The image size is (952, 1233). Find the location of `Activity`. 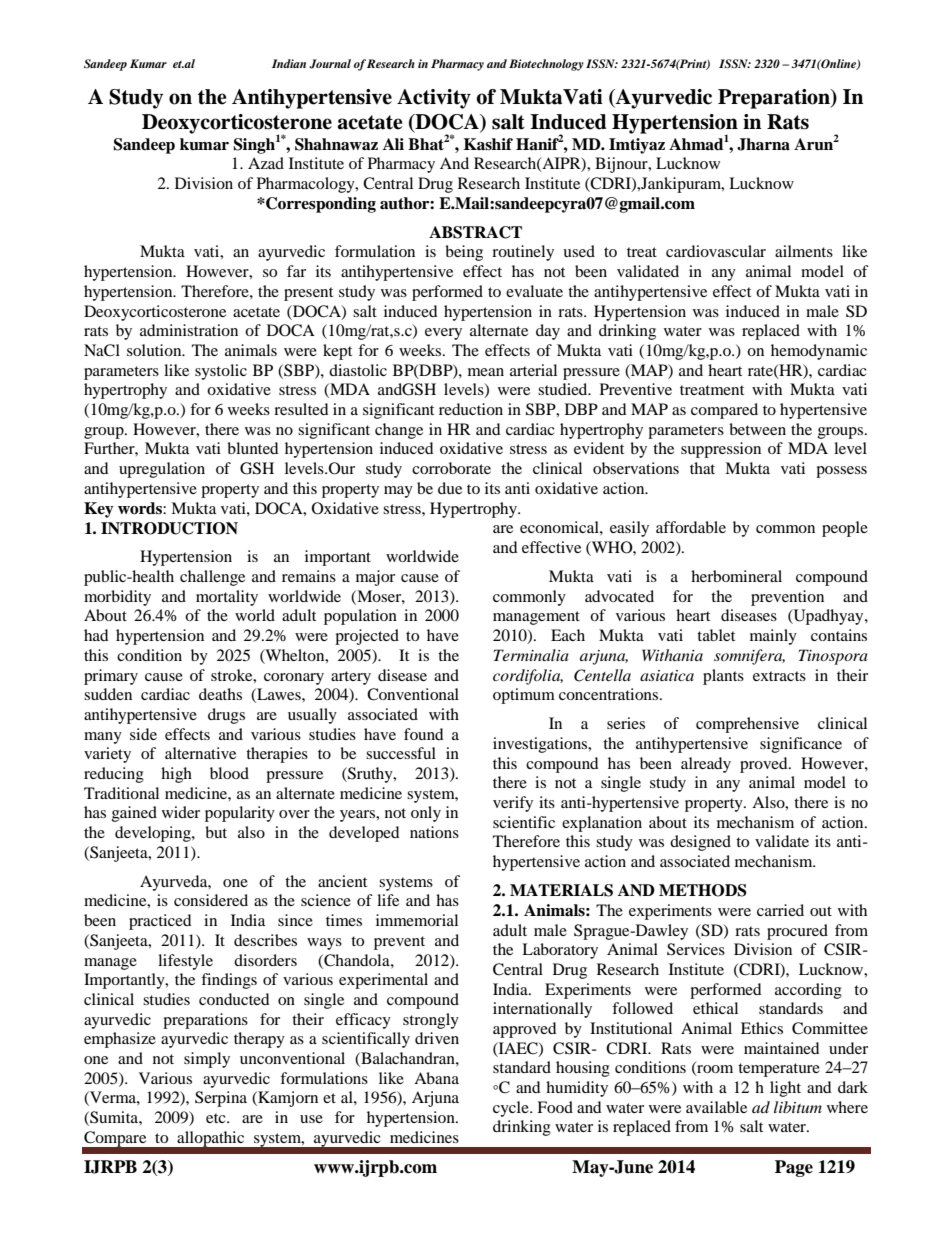

Activity is located at coordinates (434, 99).
